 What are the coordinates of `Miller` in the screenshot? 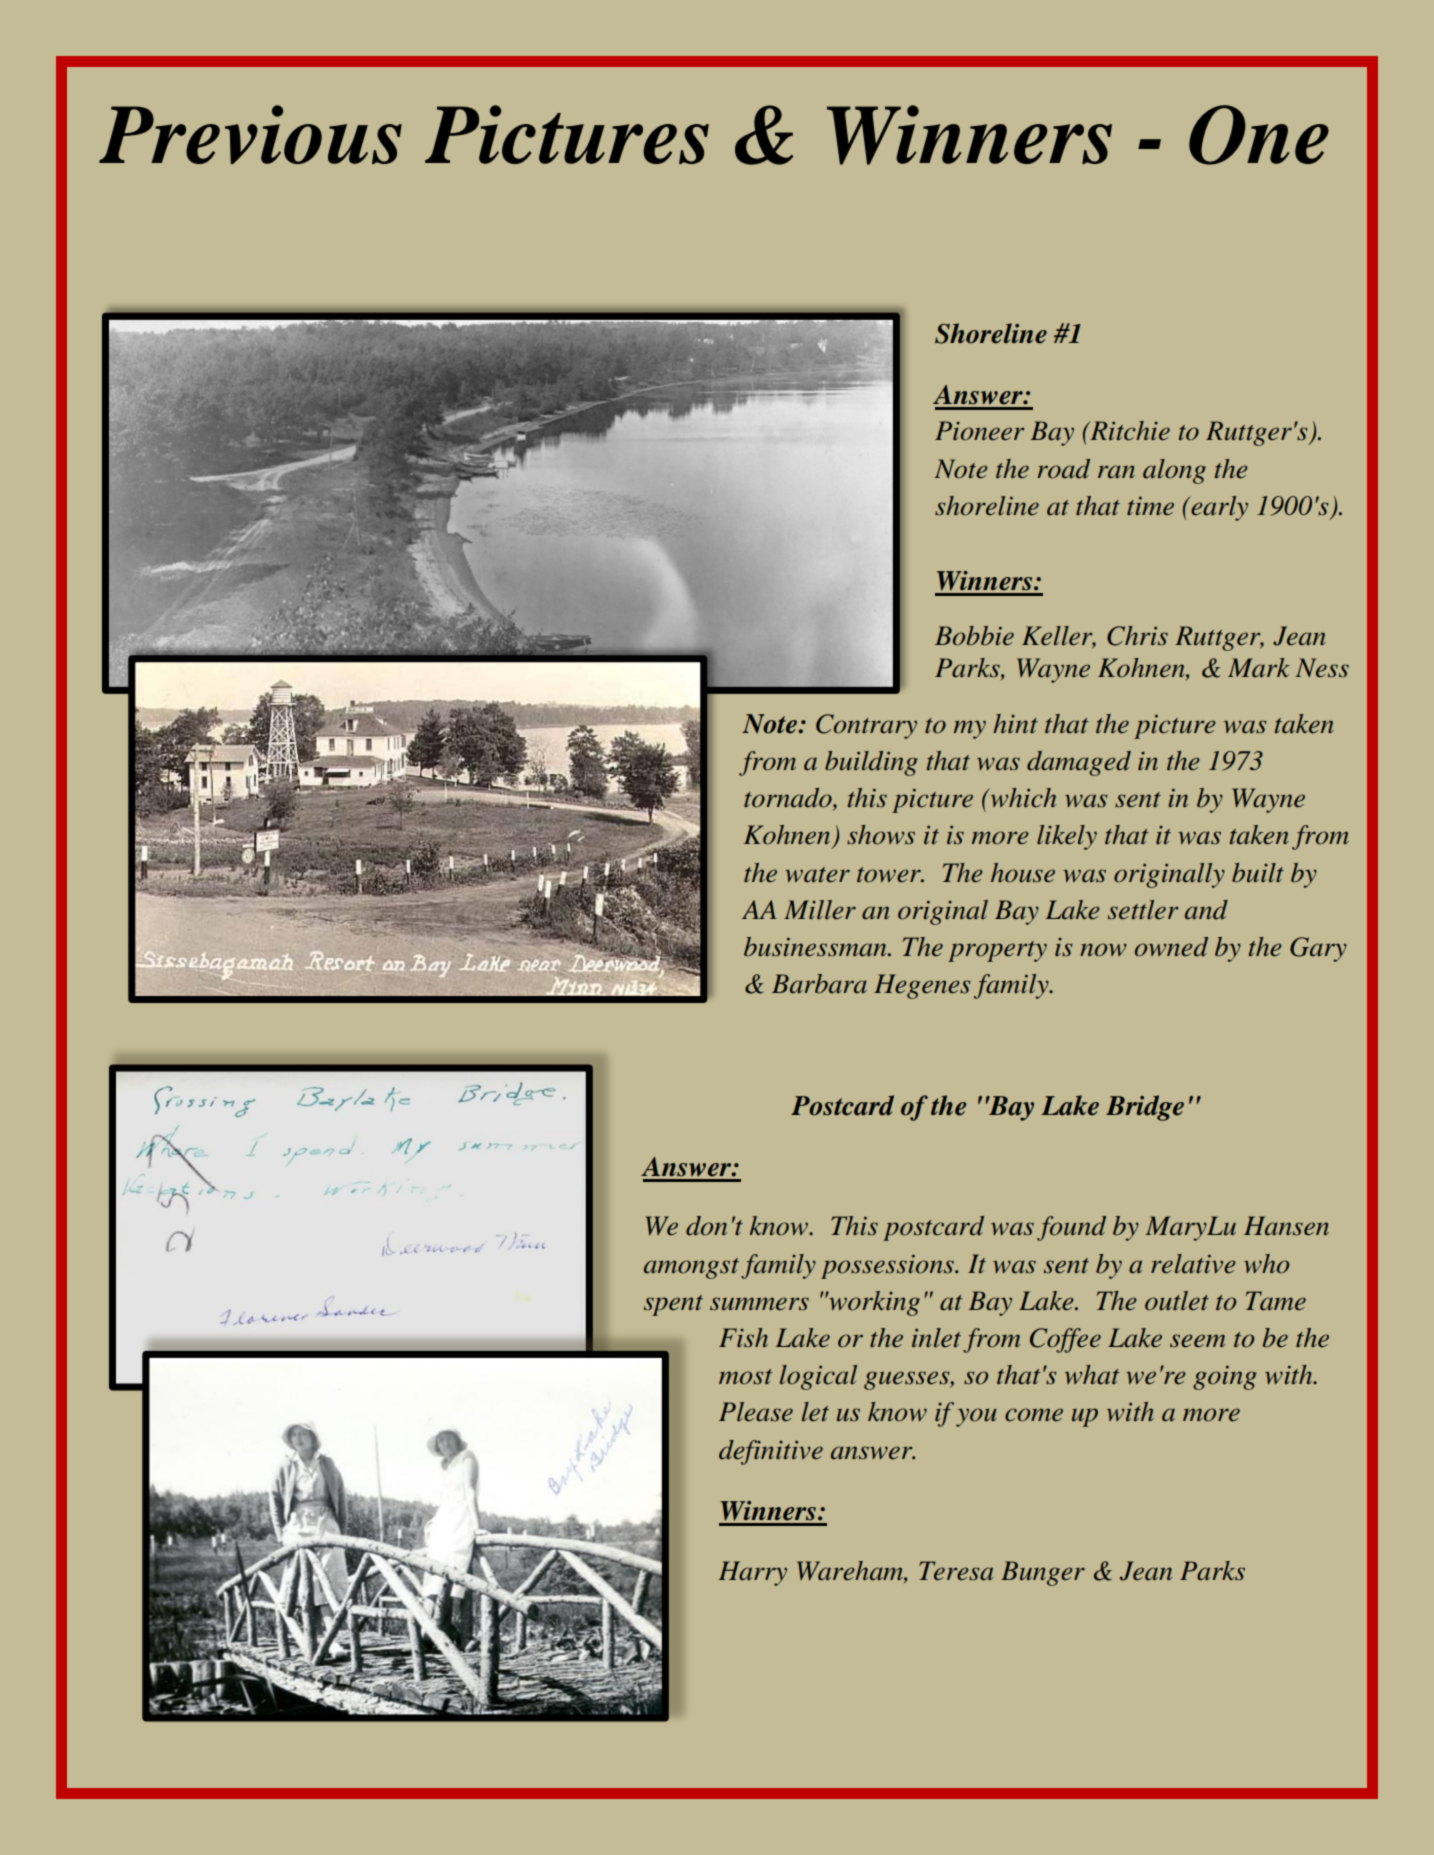 It's located at (820, 910).
